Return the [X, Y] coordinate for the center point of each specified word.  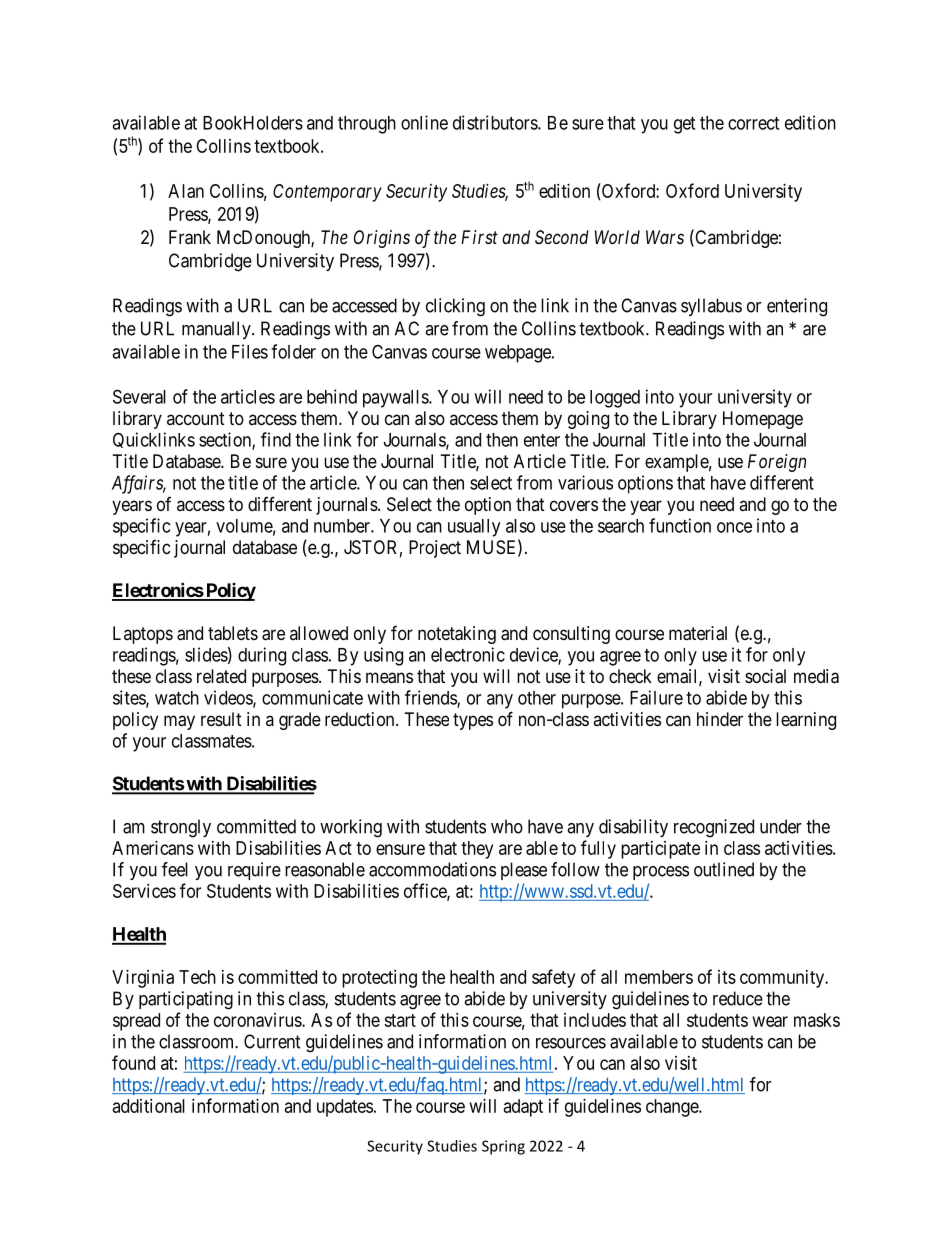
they [477, 850]
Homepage [763, 420]
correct [753, 123]
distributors [496, 122]
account [196, 418]
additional [149, 1106]
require [254, 871]
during [262, 656]
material [698, 633]
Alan [186, 191]
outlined [724, 869]
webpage [519, 354]
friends [431, 698]
